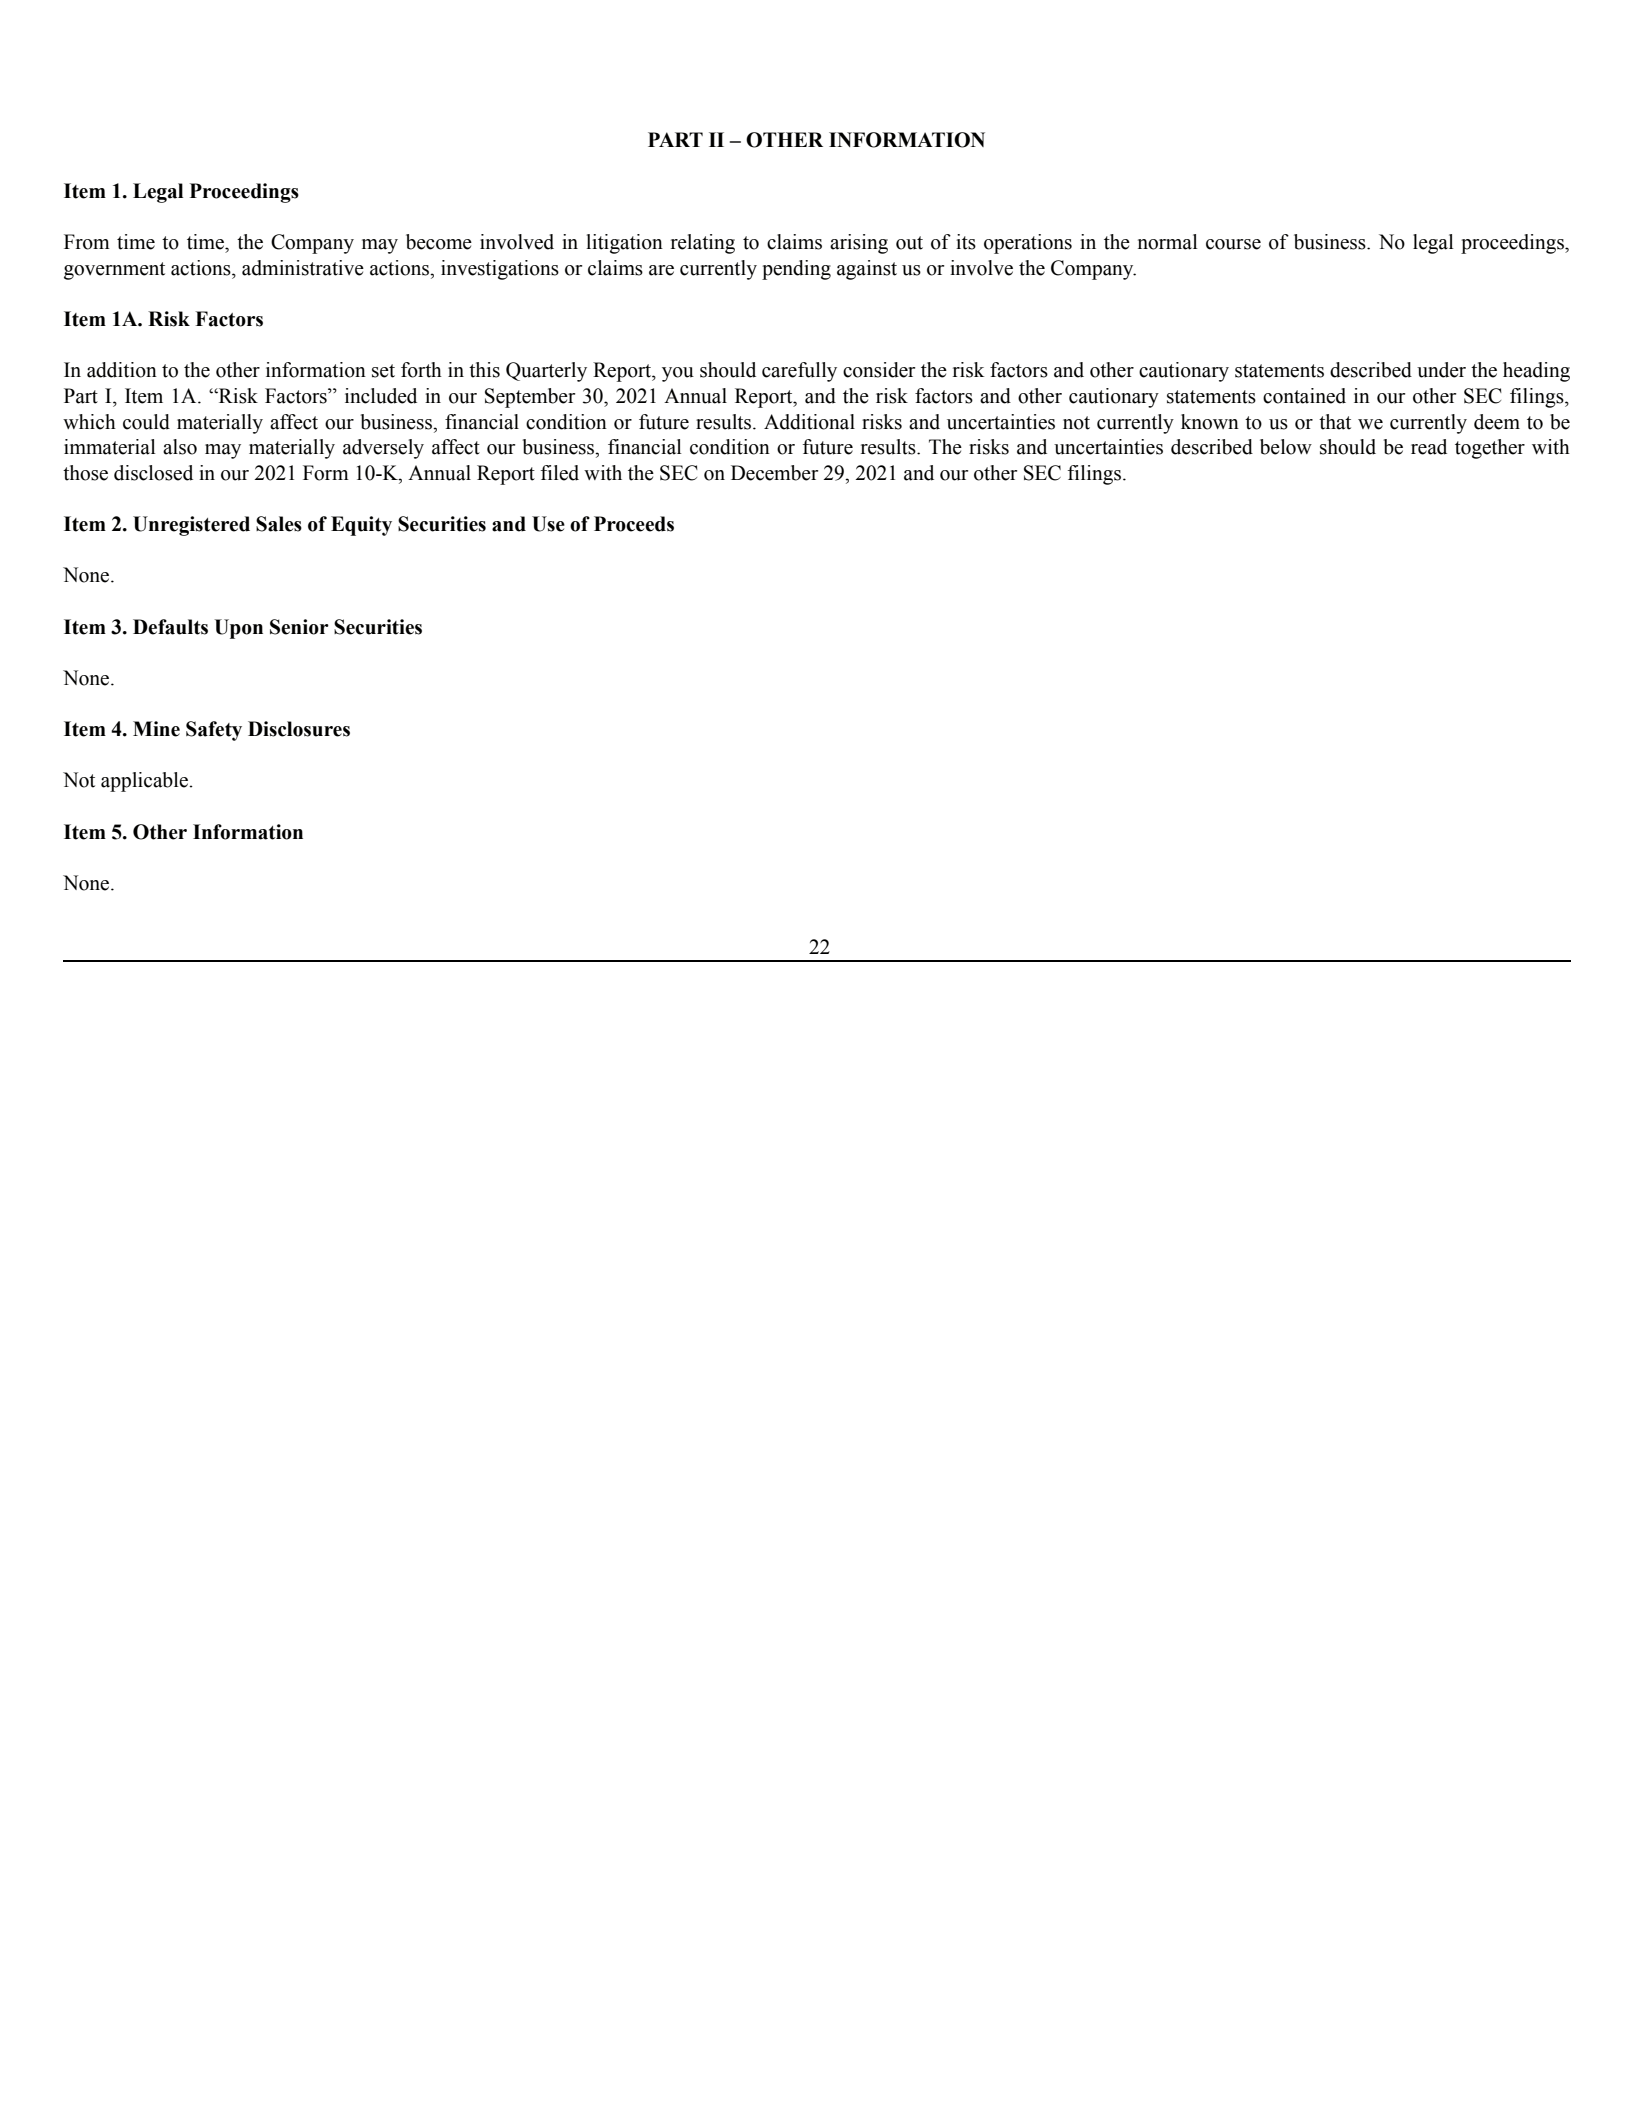 The image size is (1633, 2113). What do you see at coordinates (1429, 447) in the screenshot?
I see `read` at bounding box center [1429, 447].
